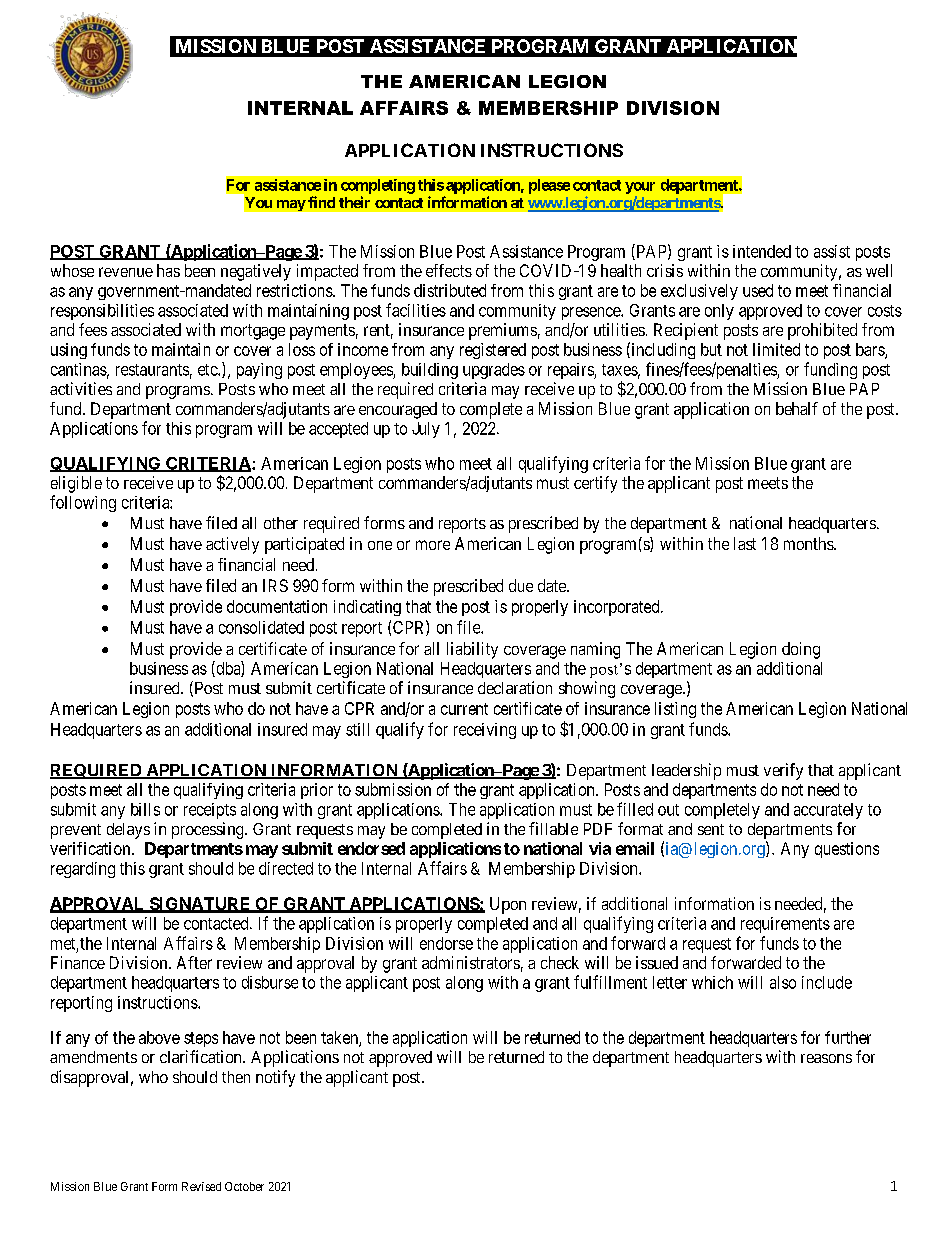  I want to click on effects, so click(449, 270).
